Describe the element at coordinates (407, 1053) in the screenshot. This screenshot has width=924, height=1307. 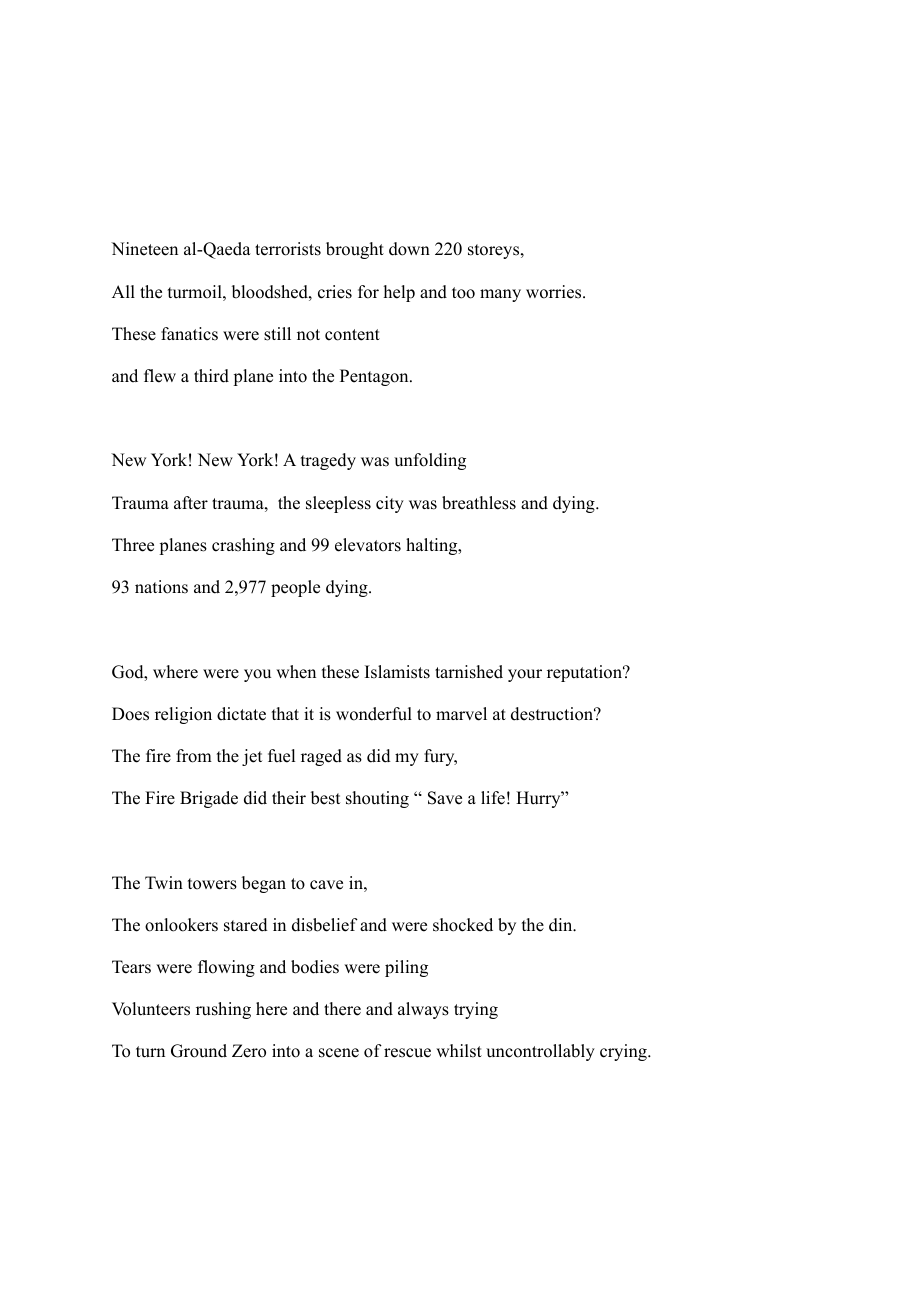
I see `rescue` at that location.
